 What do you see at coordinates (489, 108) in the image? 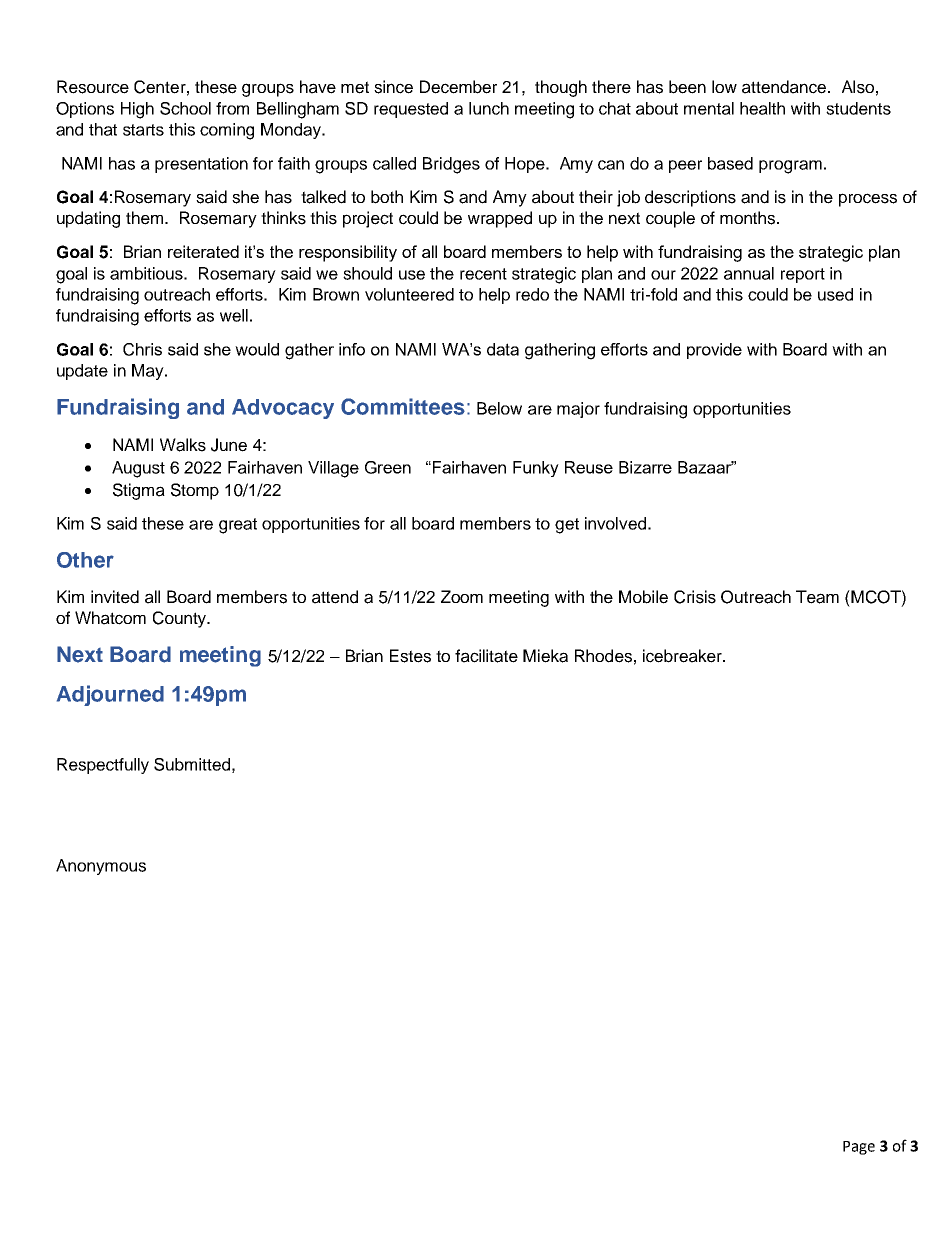
I see `lunch` at bounding box center [489, 108].
